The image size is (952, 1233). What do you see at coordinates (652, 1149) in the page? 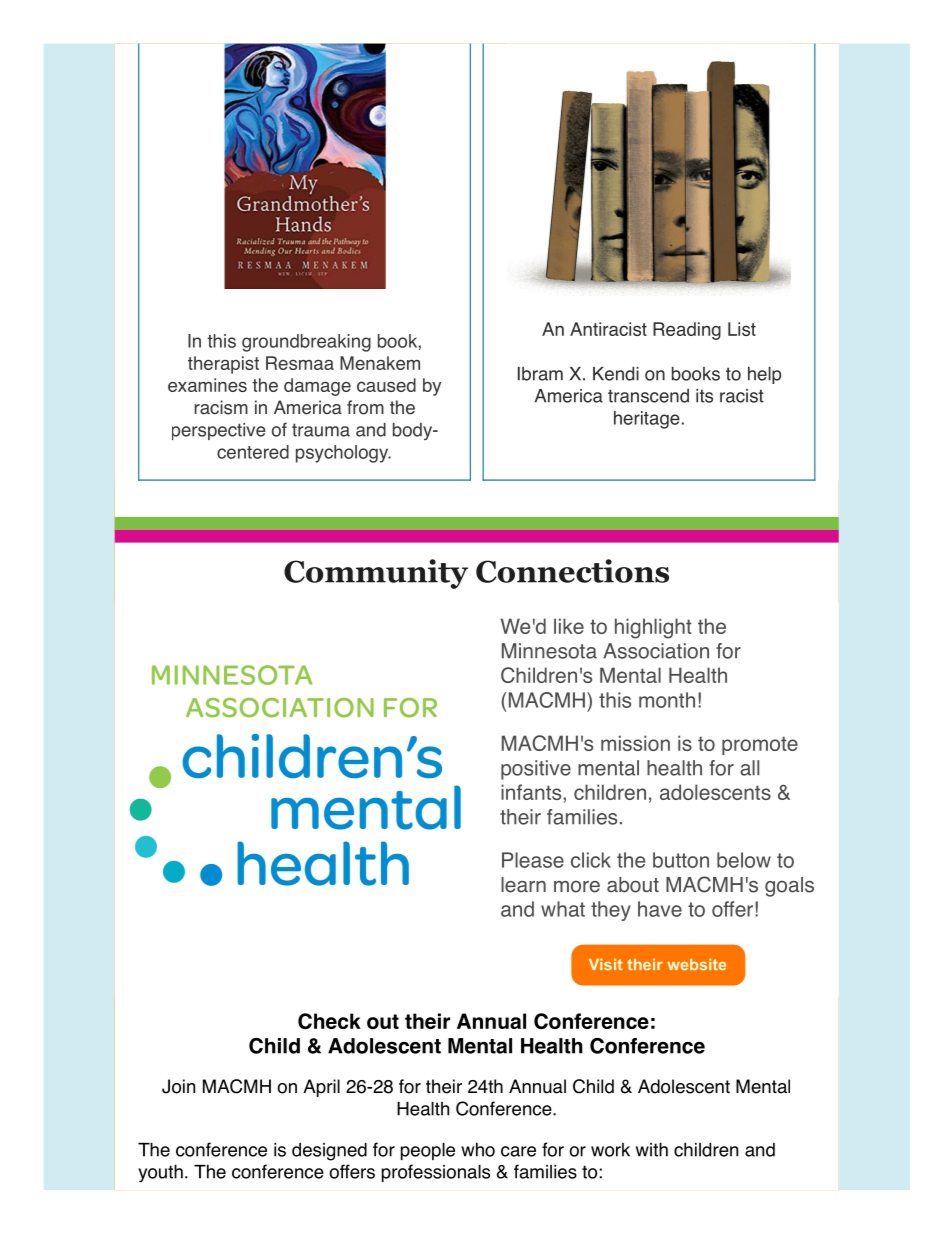
I see `with` at bounding box center [652, 1149].
